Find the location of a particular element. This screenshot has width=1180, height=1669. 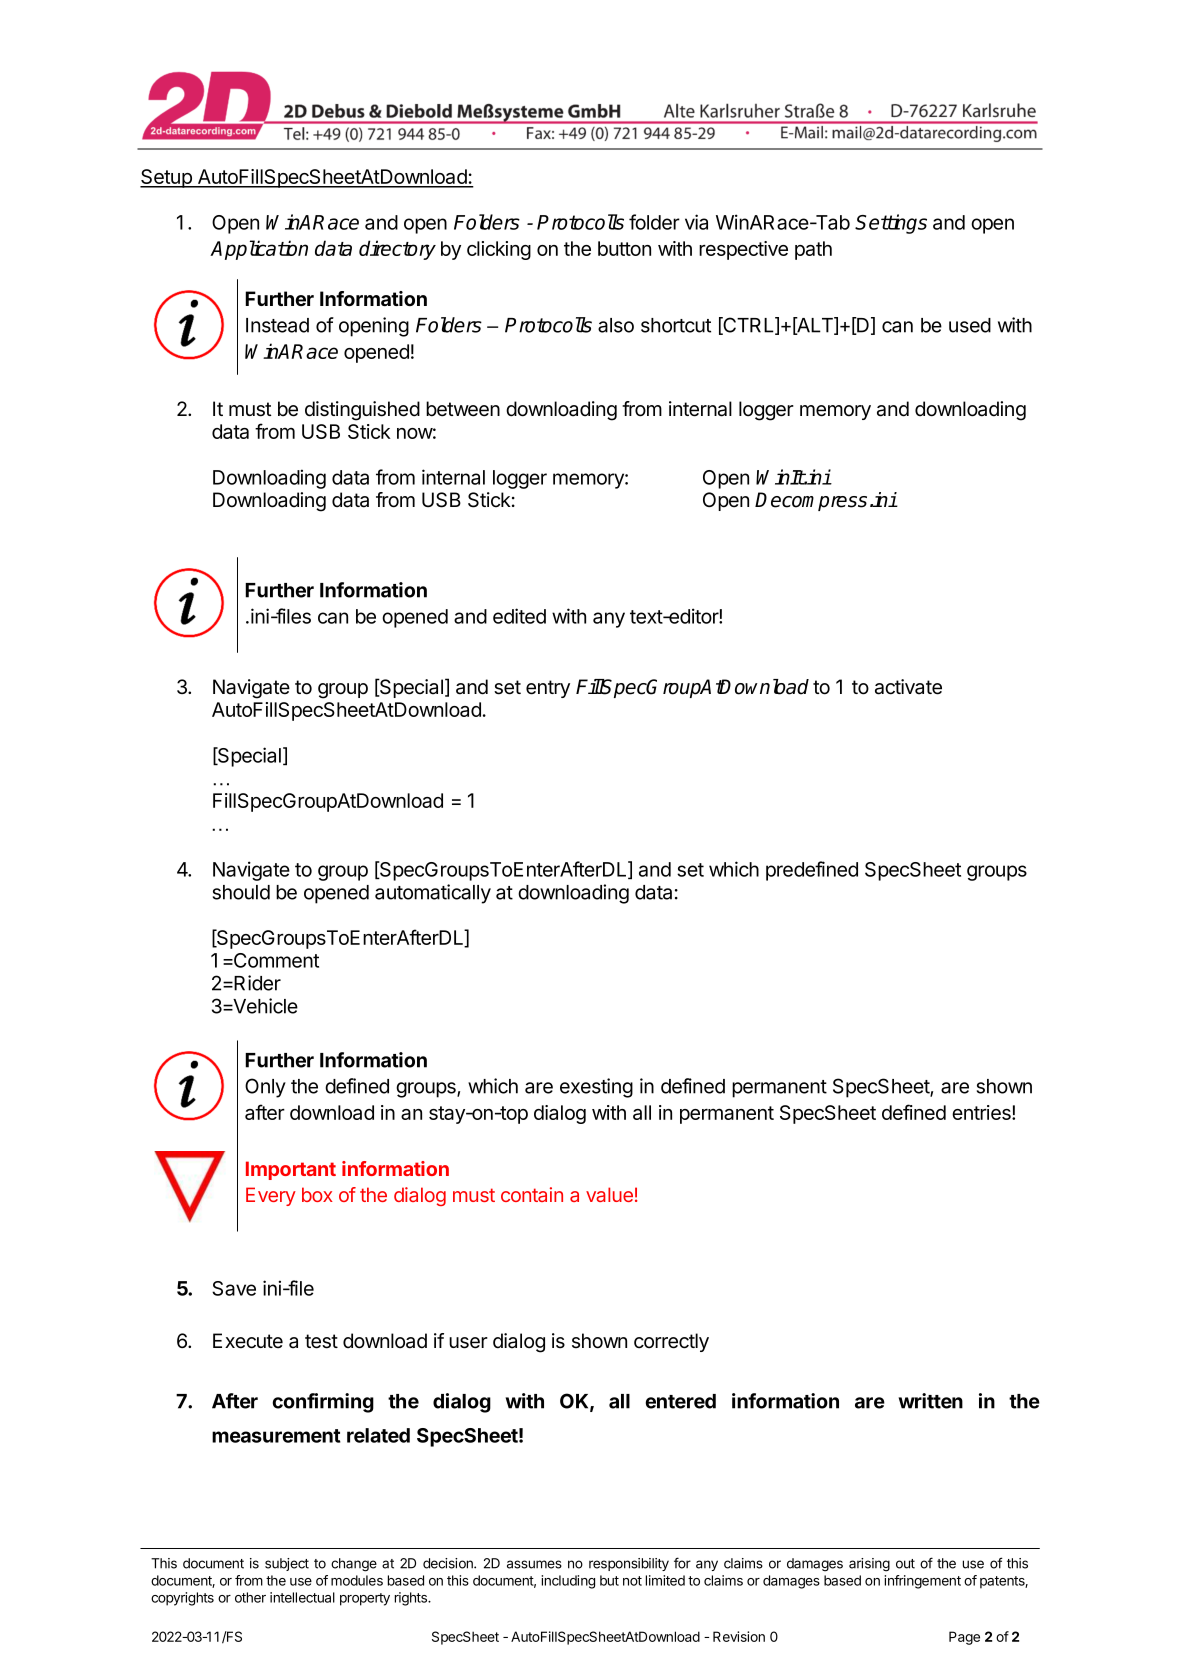

Settings is located at coordinates (891, 224).
